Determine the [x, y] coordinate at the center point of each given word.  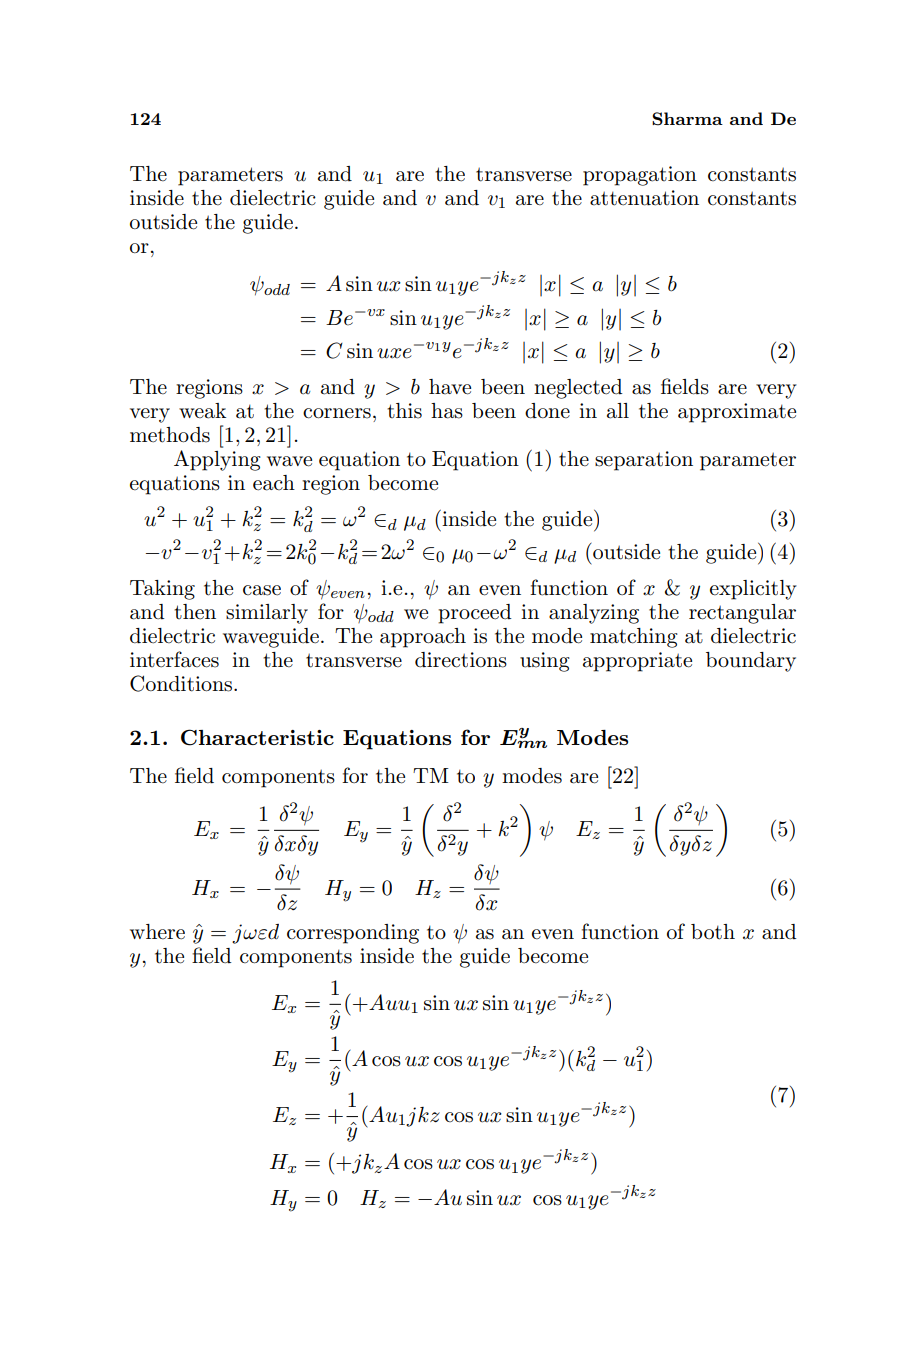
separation [644, 461]
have [450, 387]
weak [202, 411]
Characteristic [257, 737]
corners [337, 413]
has [447, 411]
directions [461, 660]
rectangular [742, 614]
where [157, 932]
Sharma [687, 119]
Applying [217, 460]
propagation [640, 176]
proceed [475, 614]
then [195, 612]
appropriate [637, 662]
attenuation [644, 198]
